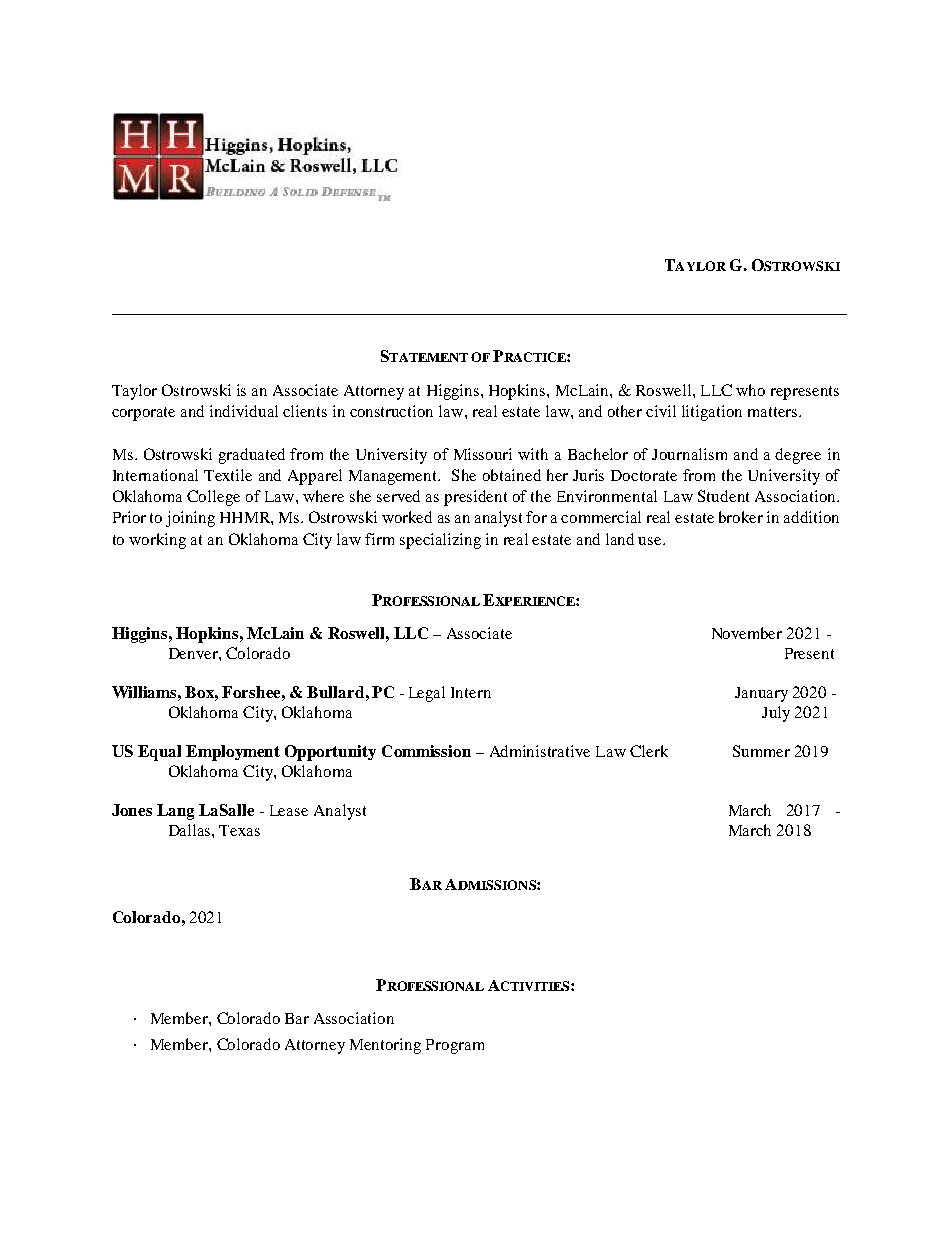 The image size is (952, 1233). I want to click on litigation, so click(712, 413).
